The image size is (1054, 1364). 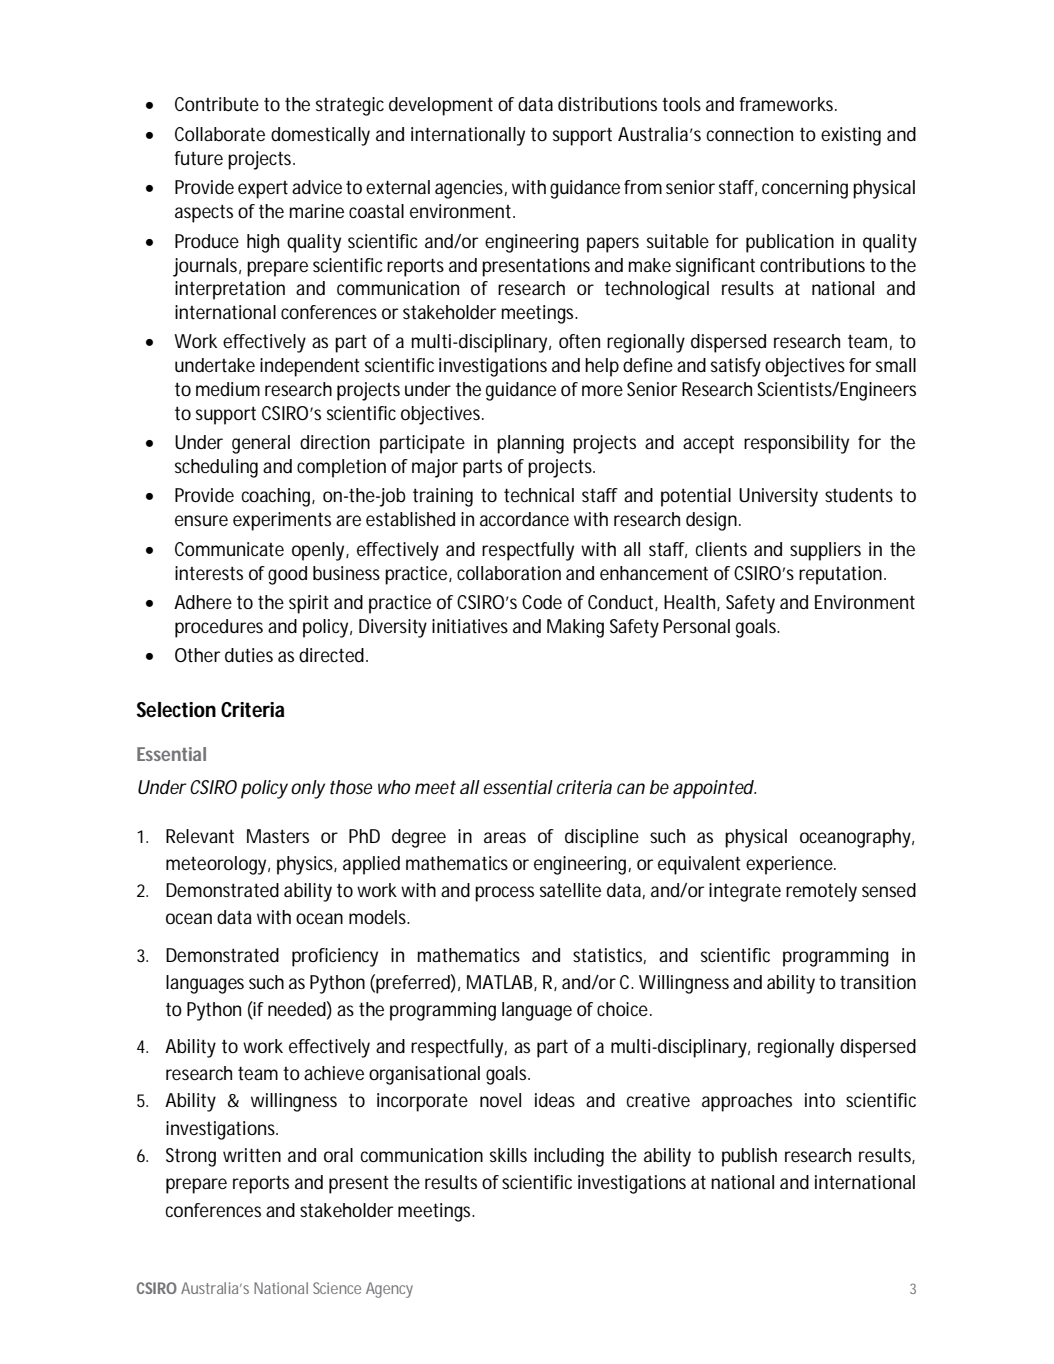 What do you see at coordinates (607, 104) in the page?
I see `distributions` at bounding box center [607, 104].
